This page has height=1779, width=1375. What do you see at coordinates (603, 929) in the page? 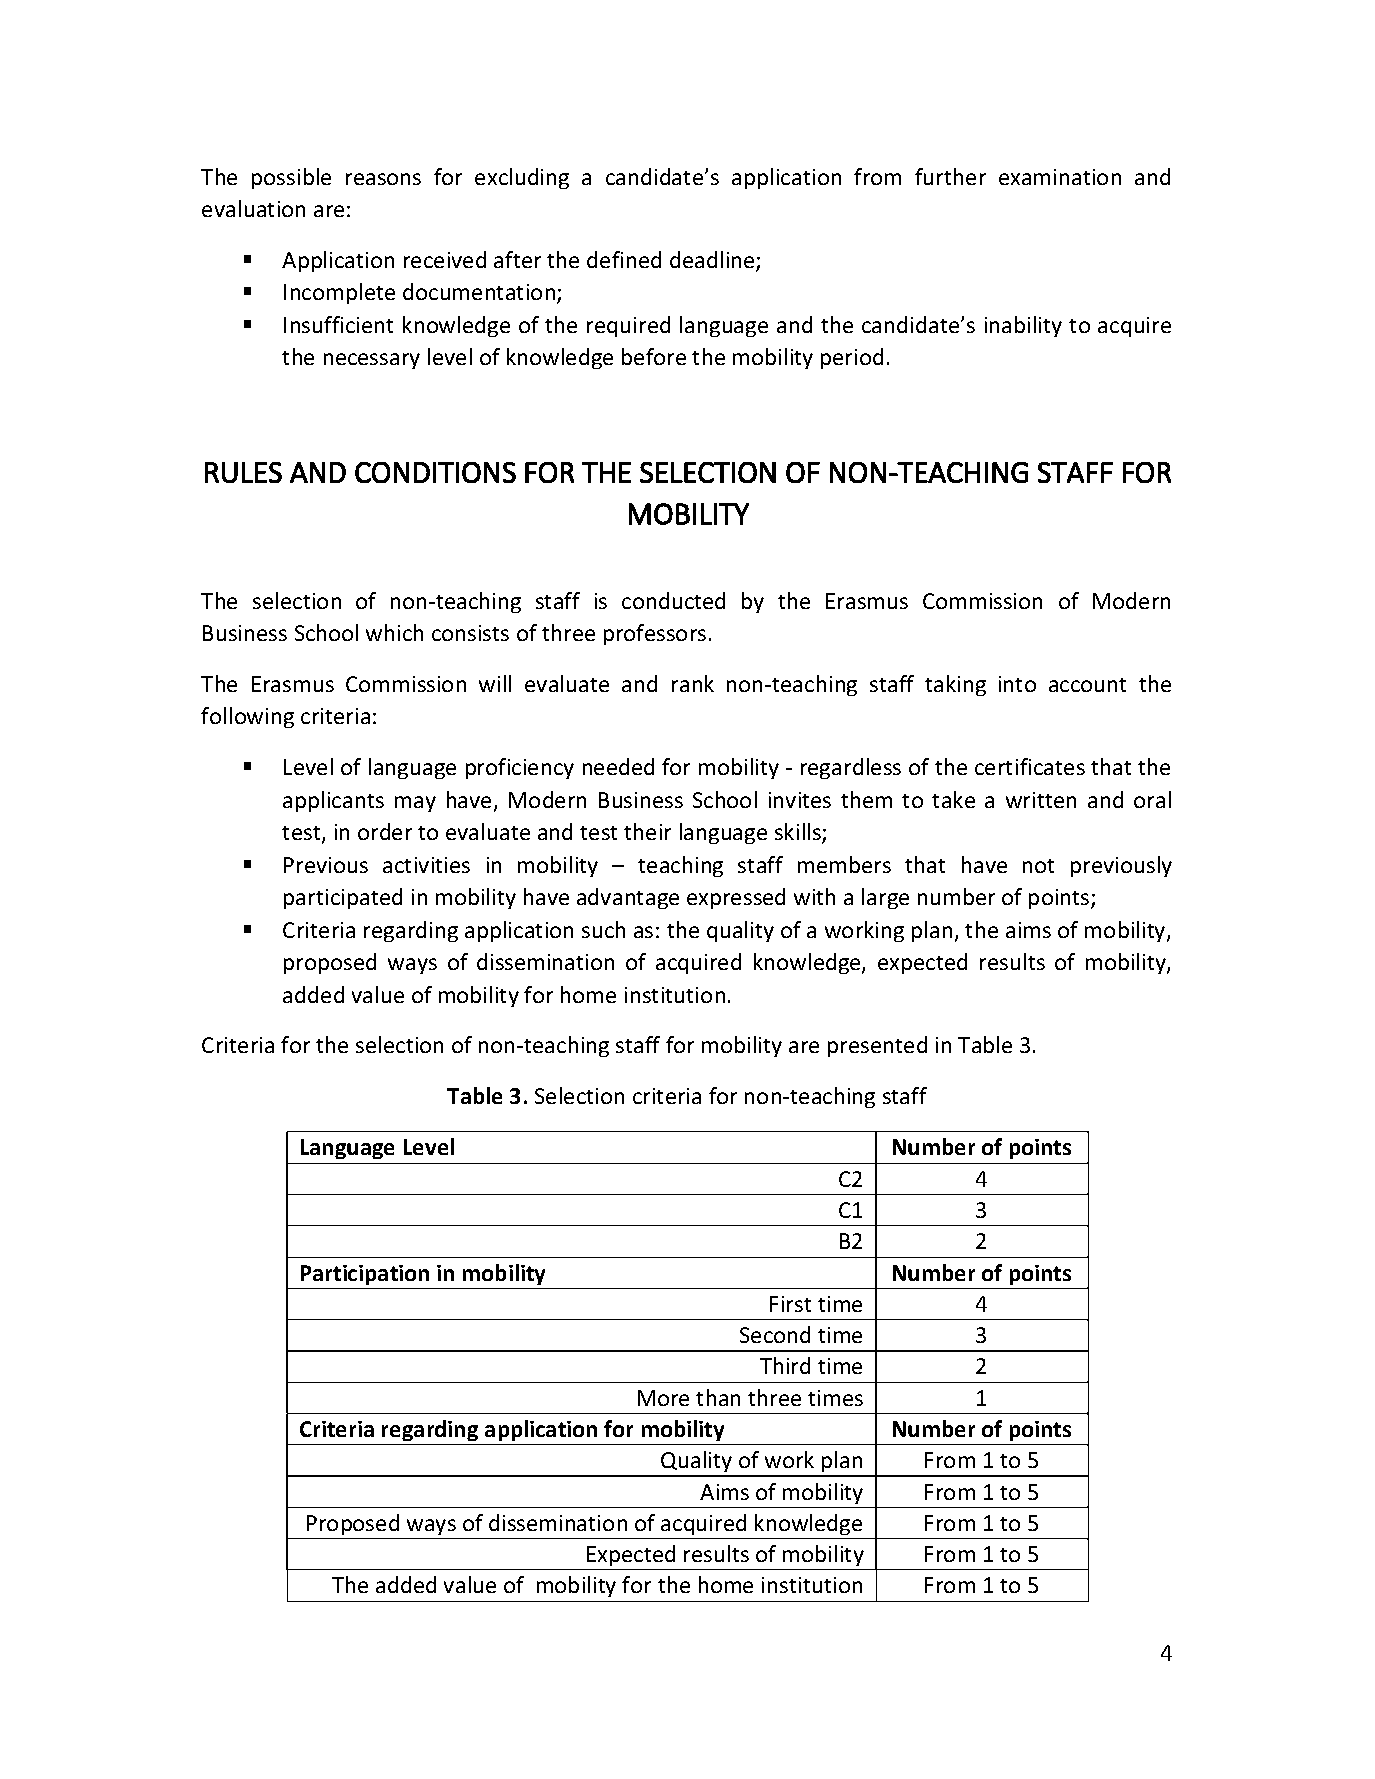
I see `such` at bounding box center [603, 929].
